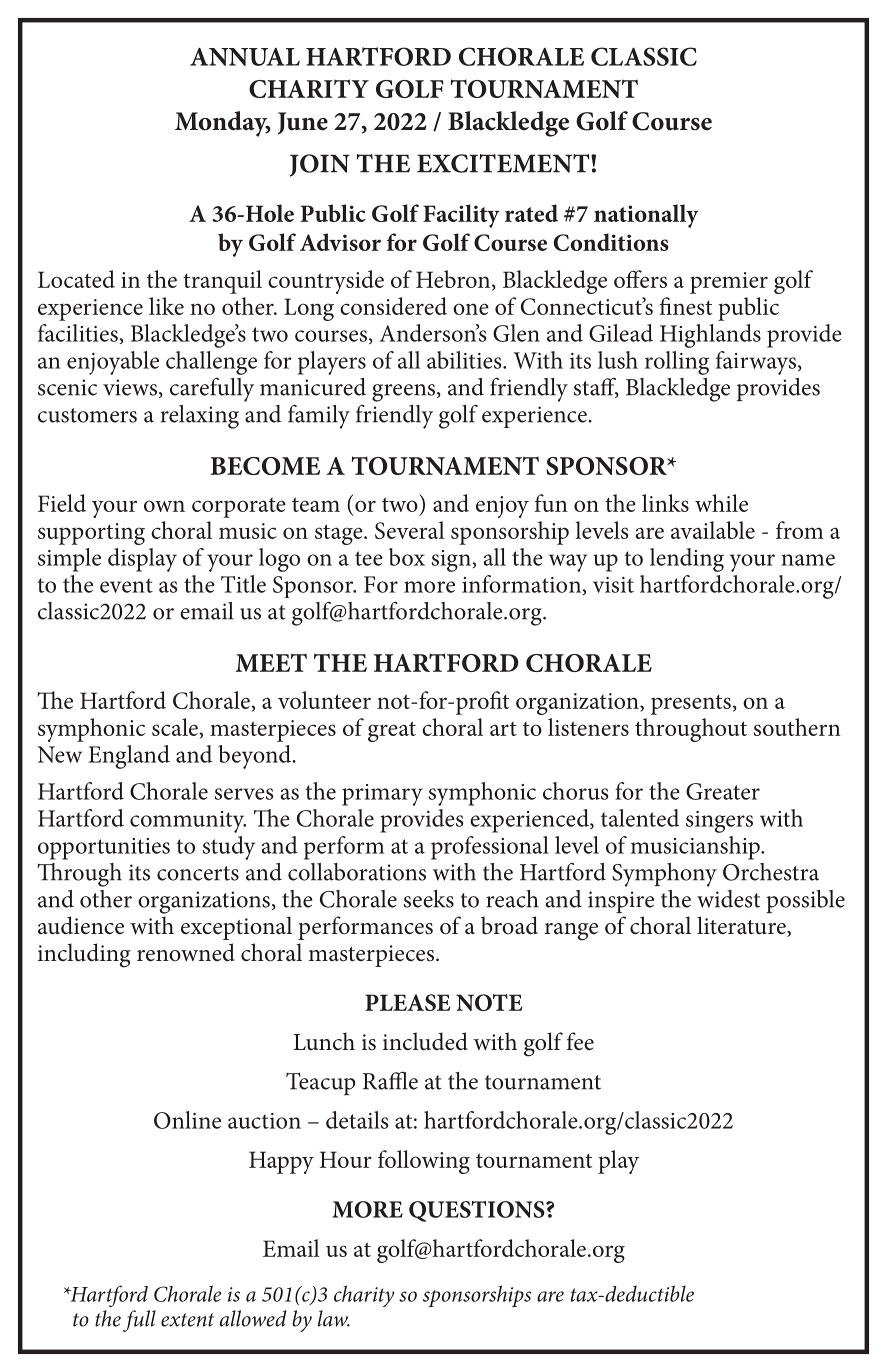 This screenshot has height=1372, width=887. I want to click on scale, so click(176, 727).
